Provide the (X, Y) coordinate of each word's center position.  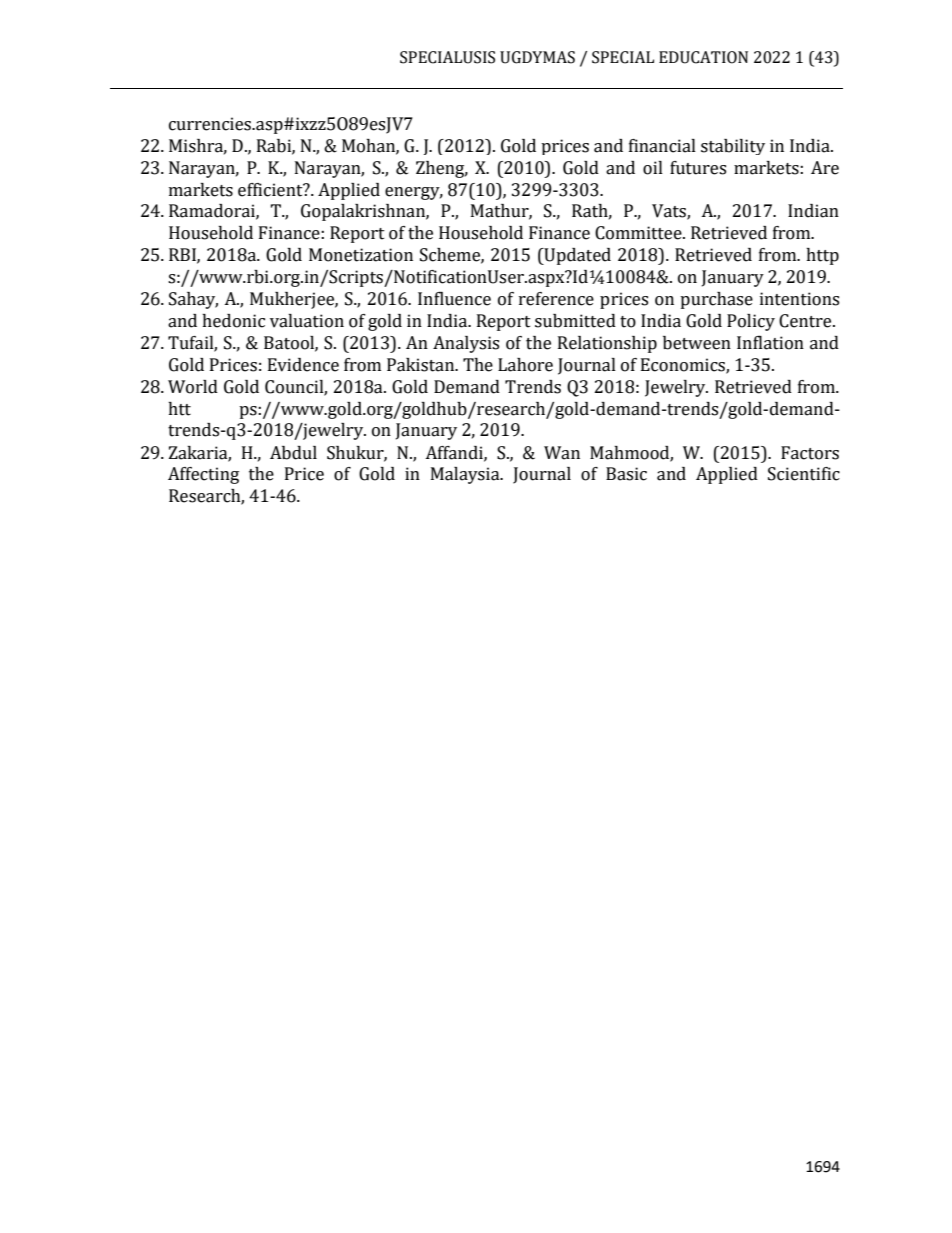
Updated (576, 256)
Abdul (293, 453)
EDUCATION (703, 57)
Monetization (361, 255)
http (822, 256)
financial (662, 146)
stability (733, 147)
